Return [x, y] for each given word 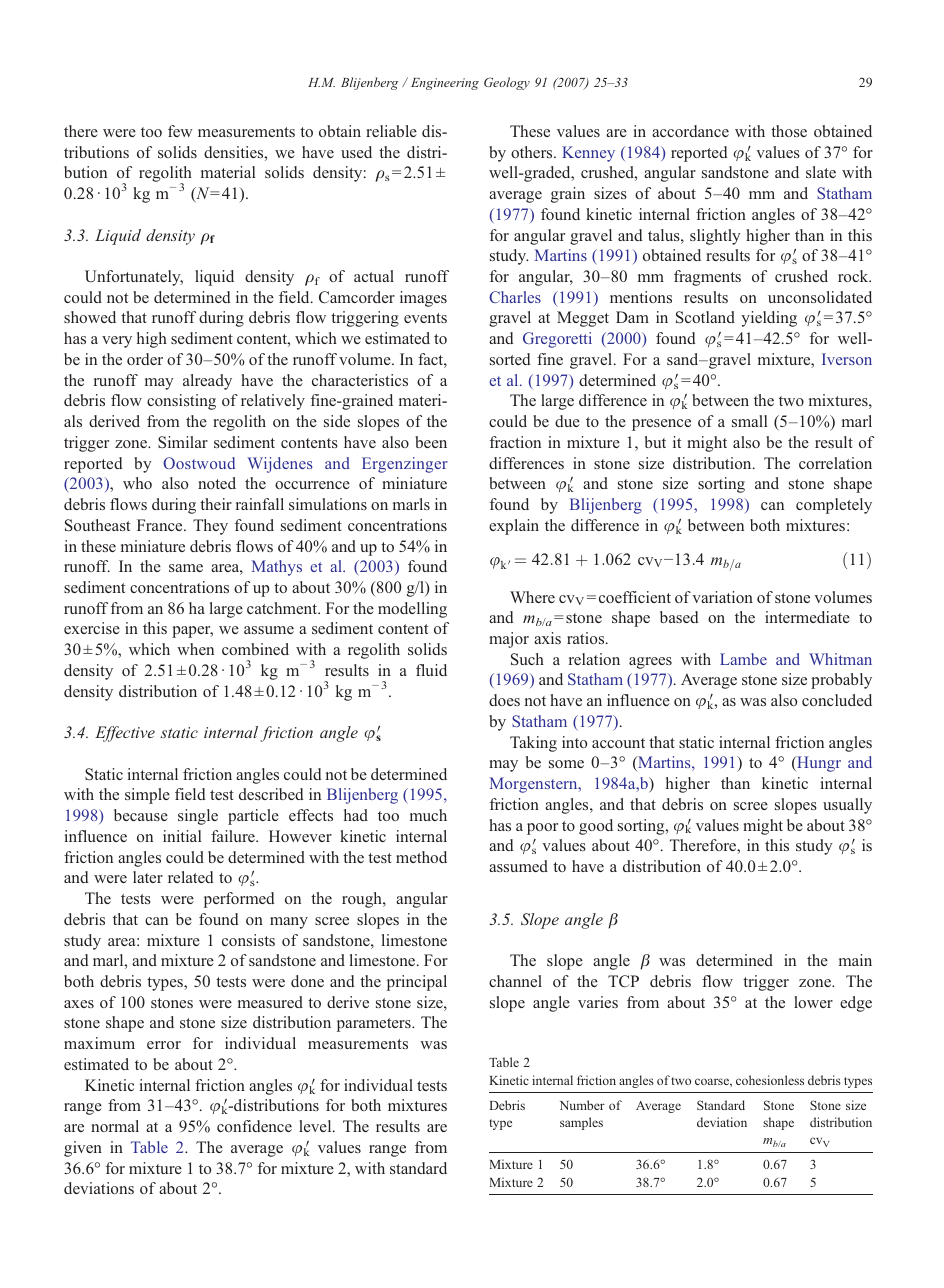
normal [115, 1126]
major [509, 640]
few [180, 131]
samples [581, 1123]
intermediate [807, 617]
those [789, 131]
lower [813, 1002]
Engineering [445, 84]
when [195, 649]
